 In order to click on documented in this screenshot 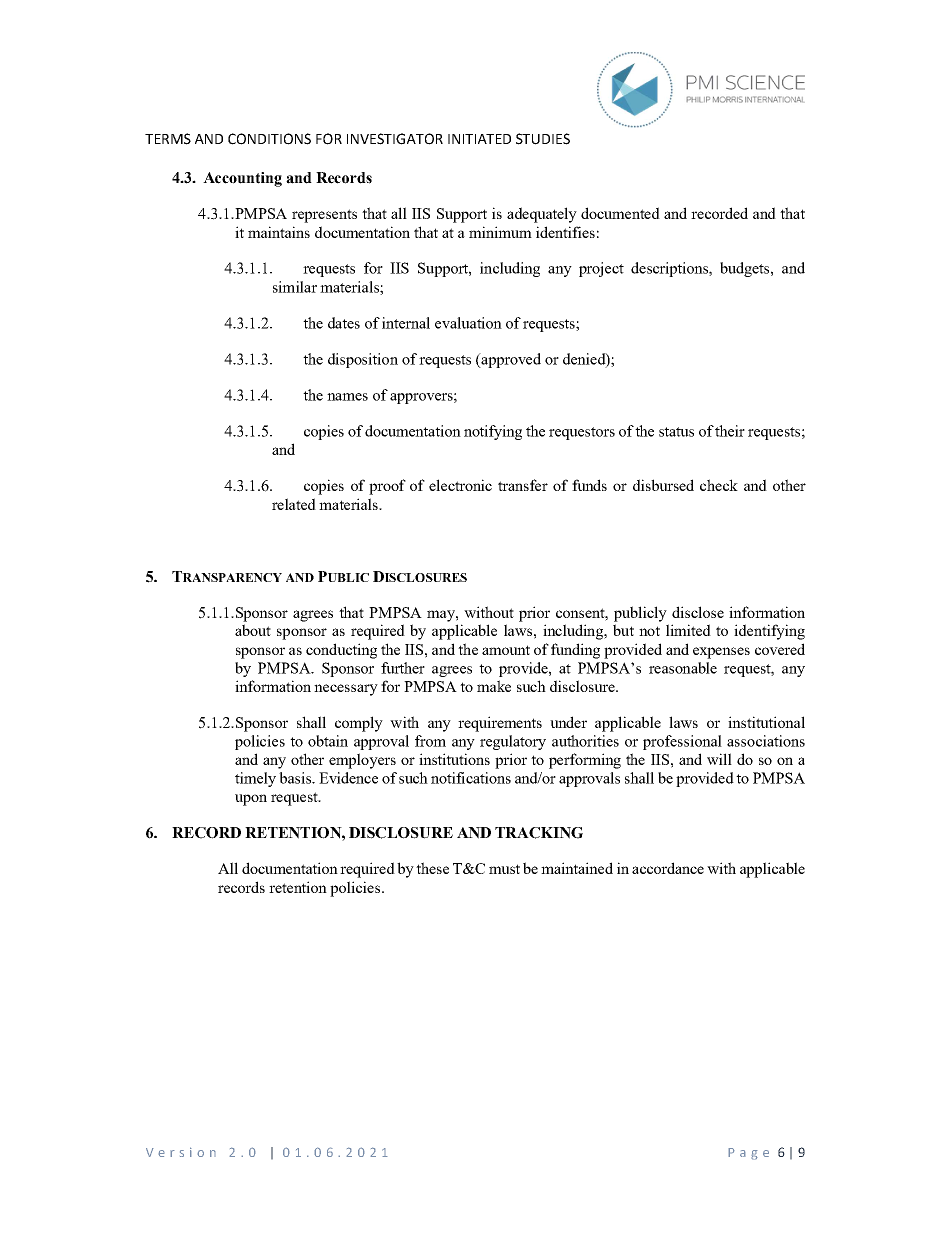, I will do `click(620, 213)`.
